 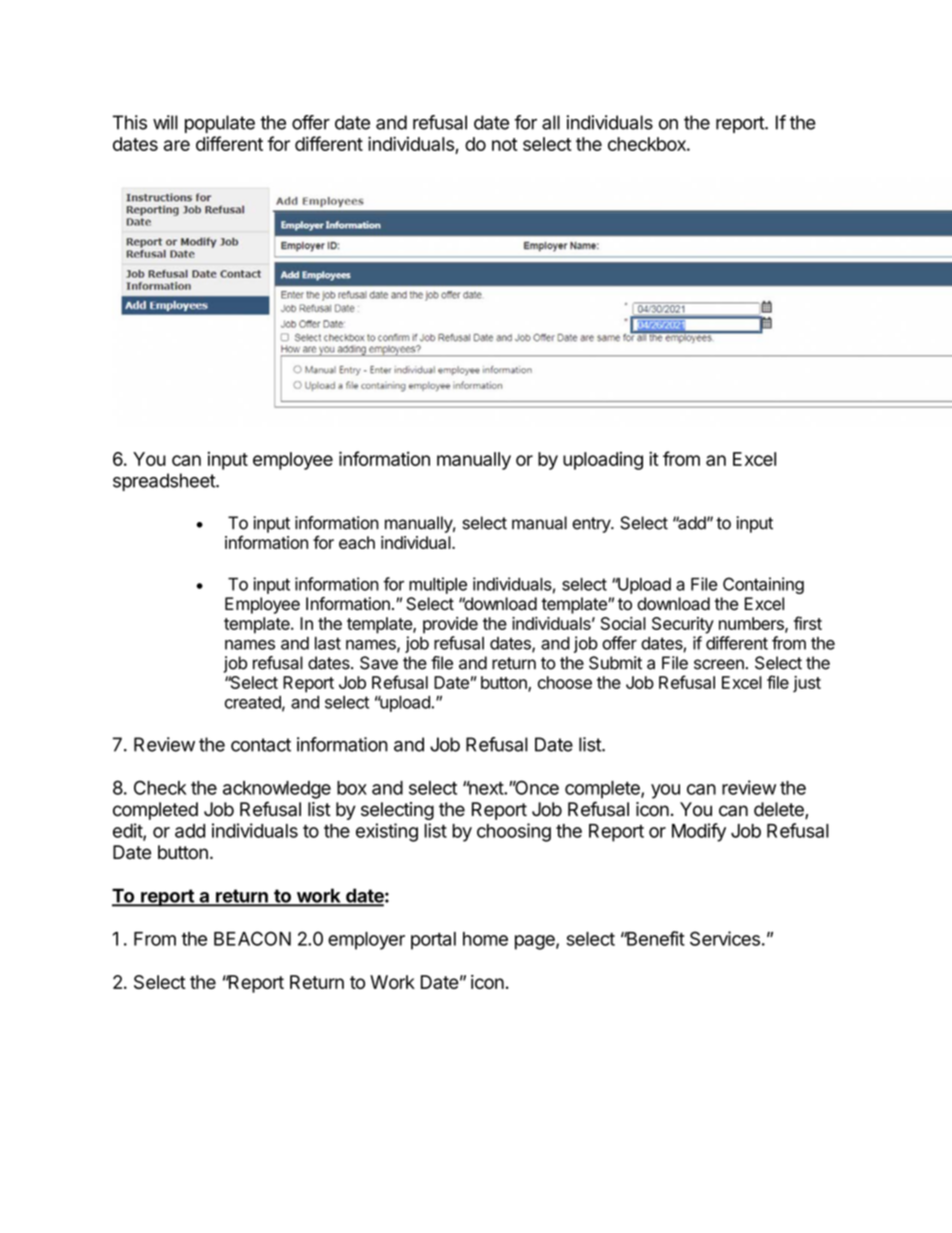 I want to click on are, so click(x=177, y=145).
